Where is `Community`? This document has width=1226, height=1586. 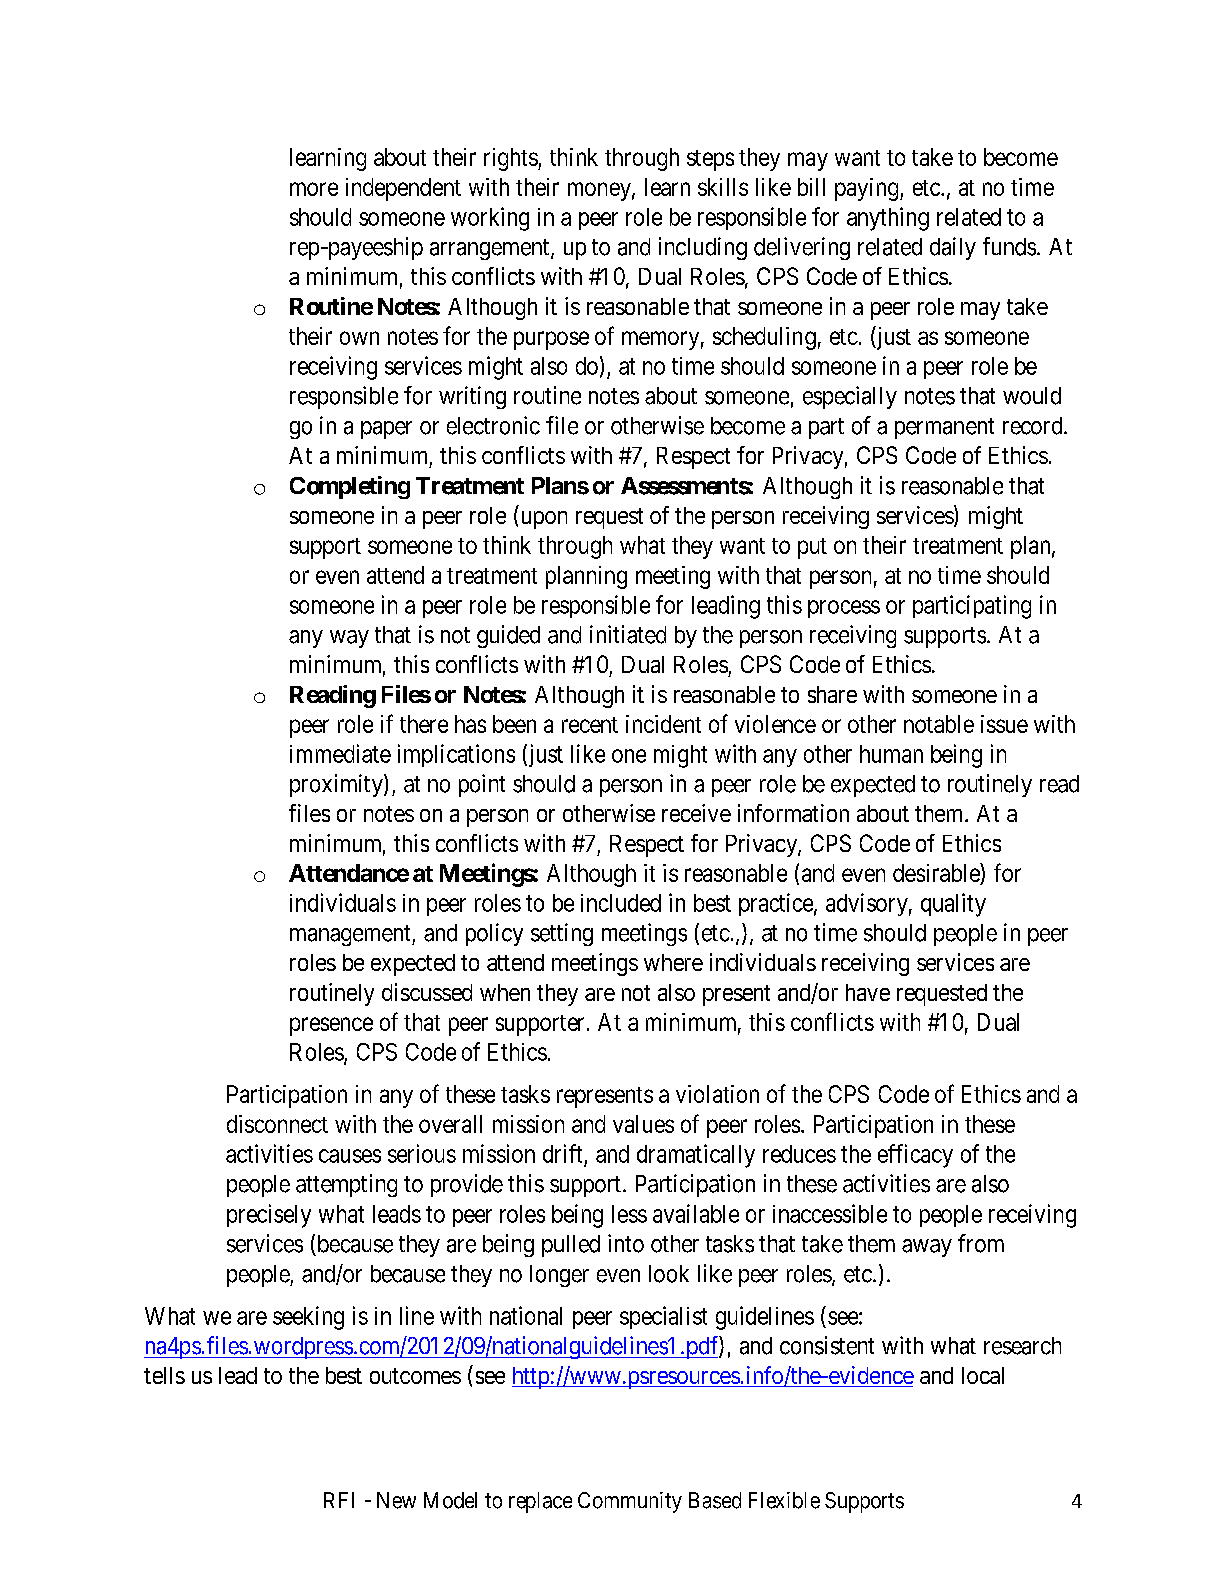
Community is located at coordinates (630, 1502).
